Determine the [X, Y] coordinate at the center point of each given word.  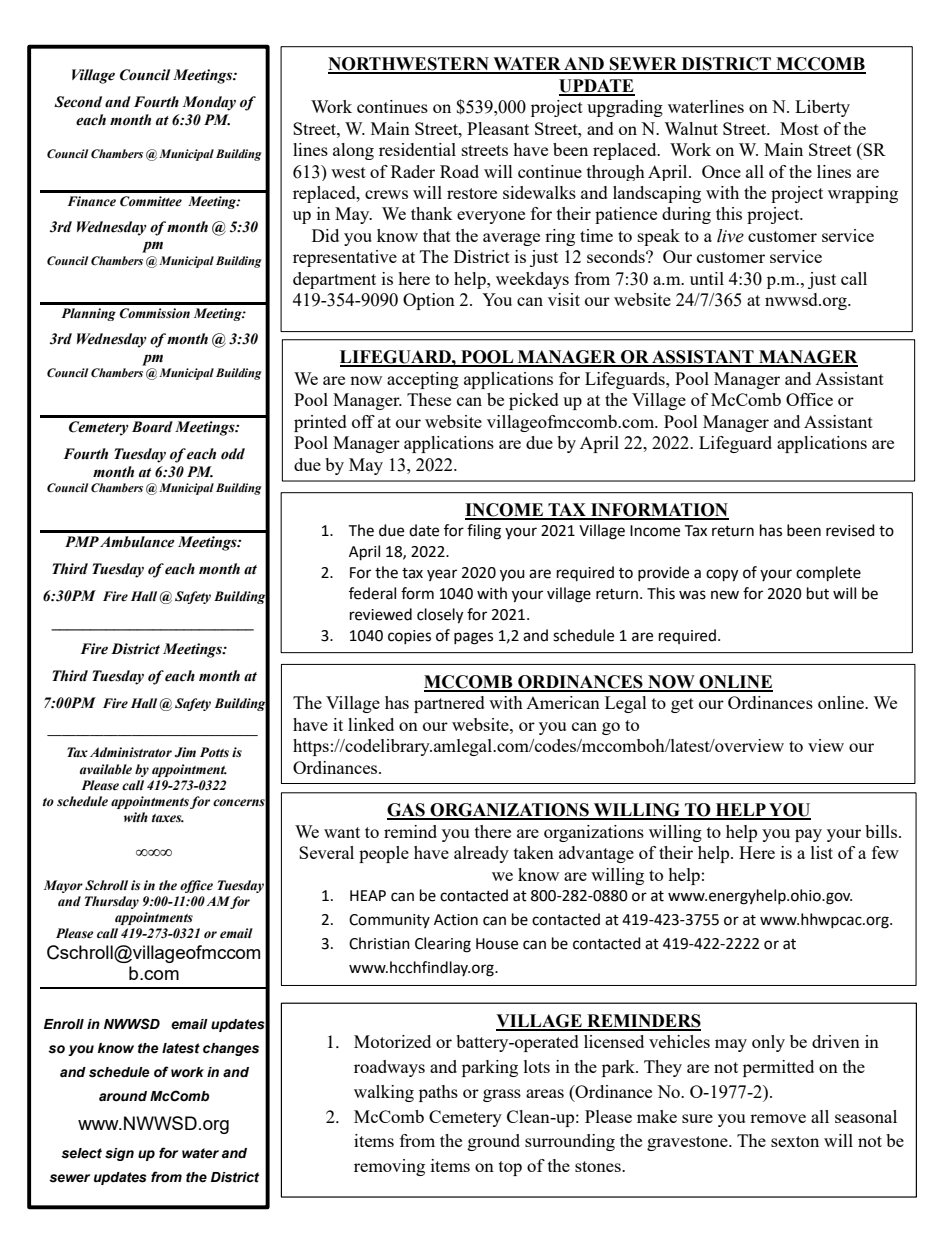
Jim [185, 752]
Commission [155, 313]
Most [799, 128]
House [497, 944]
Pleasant [498, 128]
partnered [449, 704]
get [682, 705]
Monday [209, 103]
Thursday [112, 902]
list [822, 852]
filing [484, 532]
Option [429, 301]
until [707, 278]
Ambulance [137, 542]
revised [850, 530]
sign [119, 1154]
